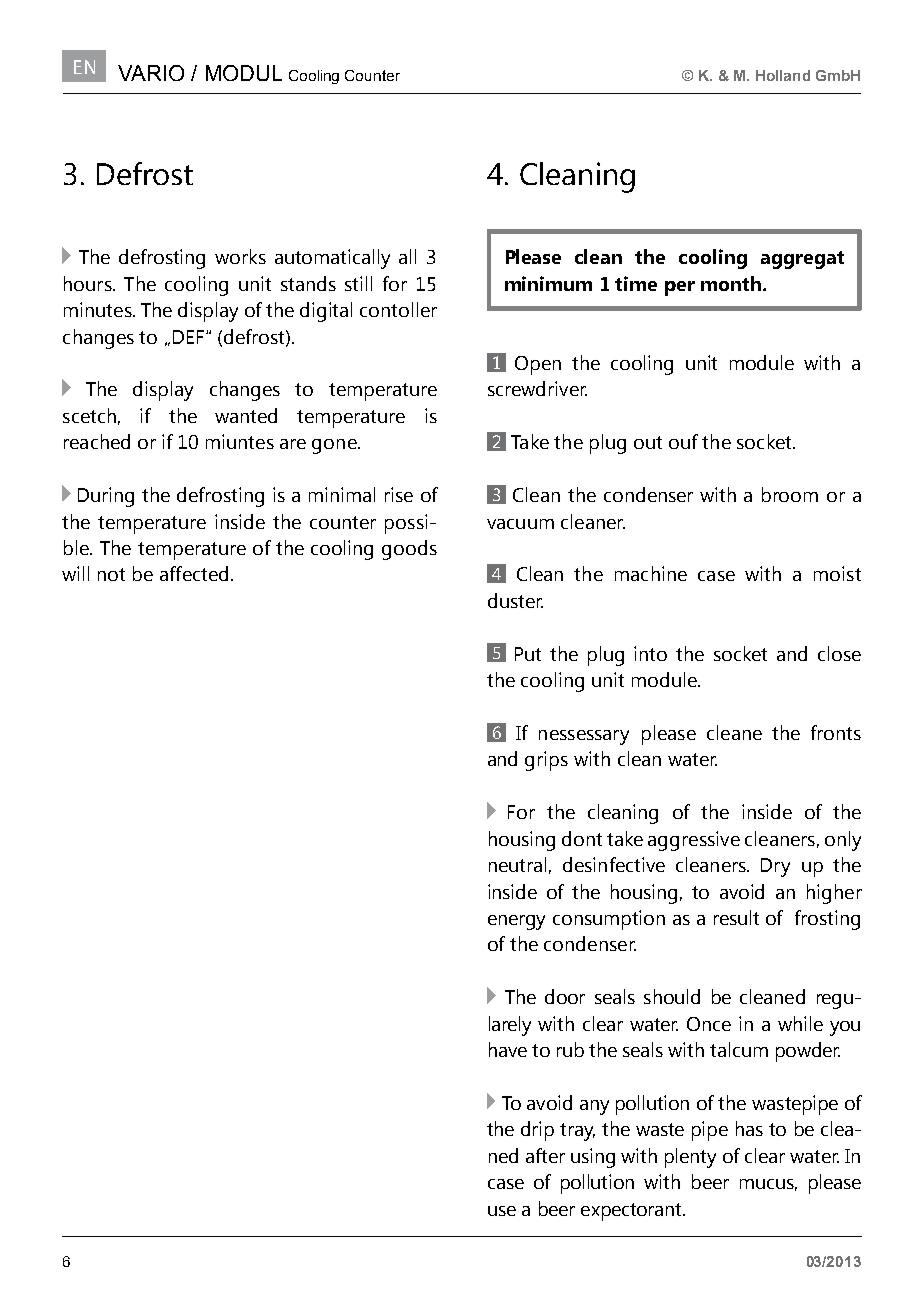 Image resolution: width=924 pixels, height=1311 pixels. What do you see at coordinates (151, 73) in the screenshot?
I see `VARIO` at bounding box center [151, 73].
